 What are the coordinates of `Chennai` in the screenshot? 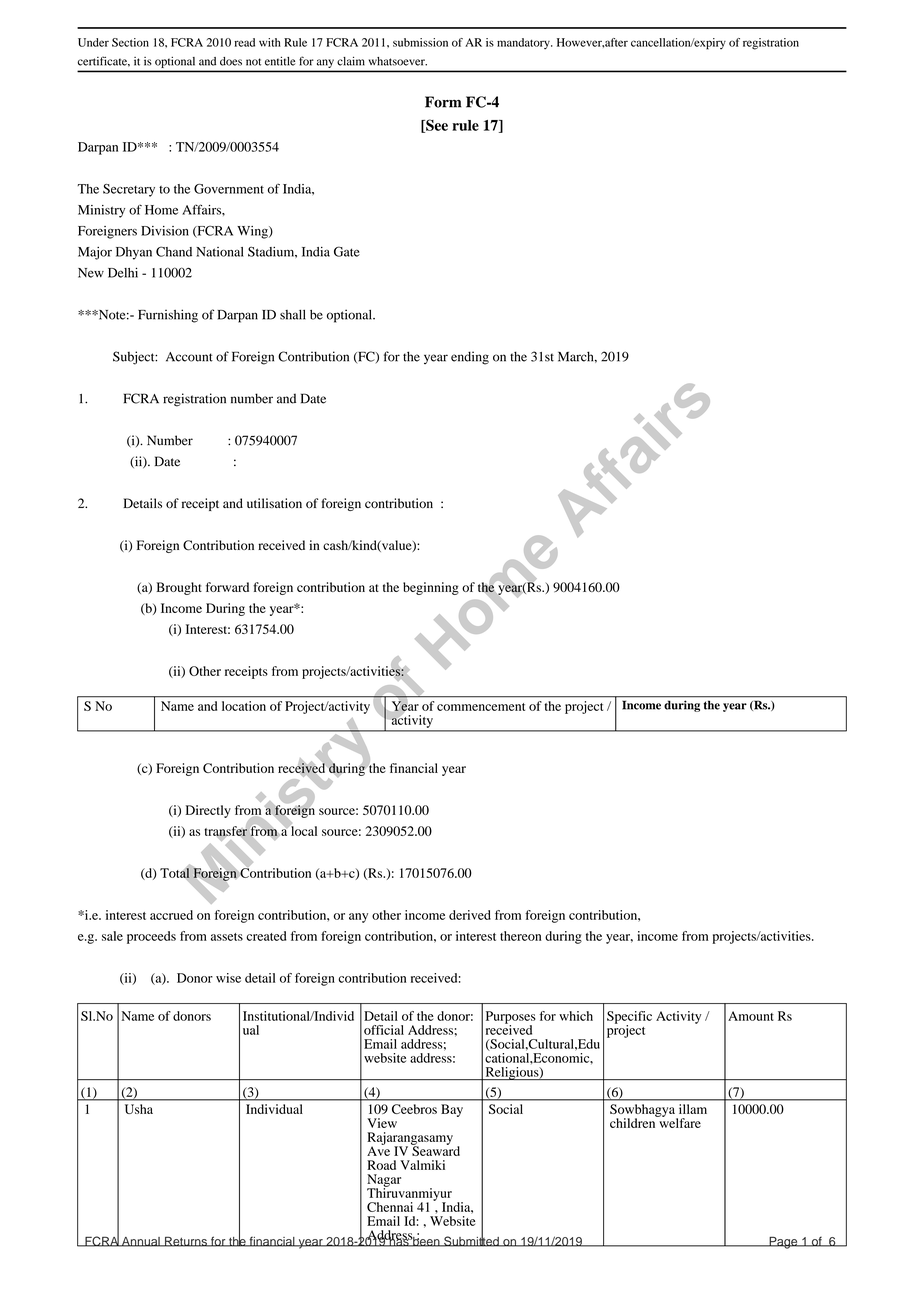 It's located at (390, 1207).
